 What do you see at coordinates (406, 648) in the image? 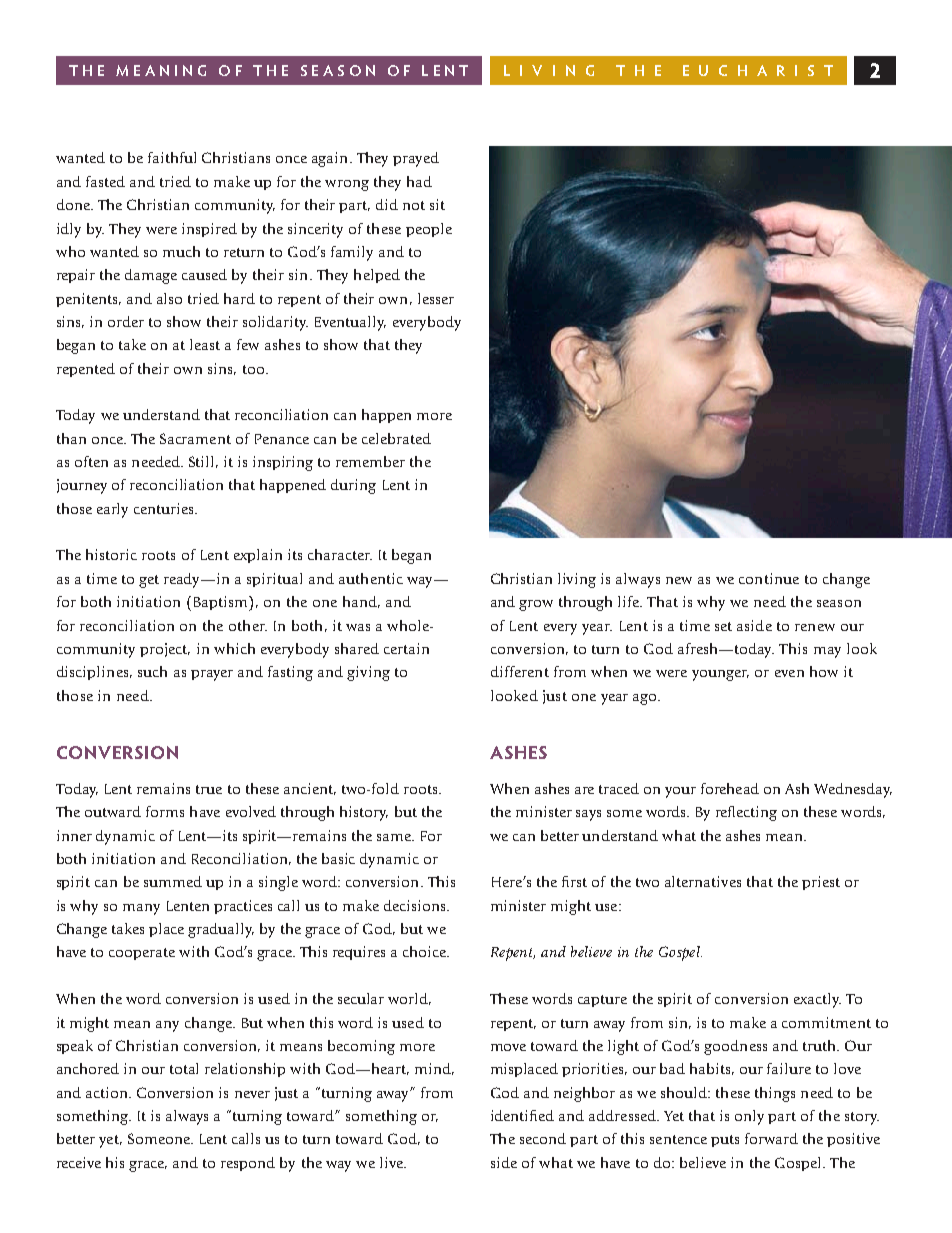
I see `certain` at bounding box center [406, 648].
